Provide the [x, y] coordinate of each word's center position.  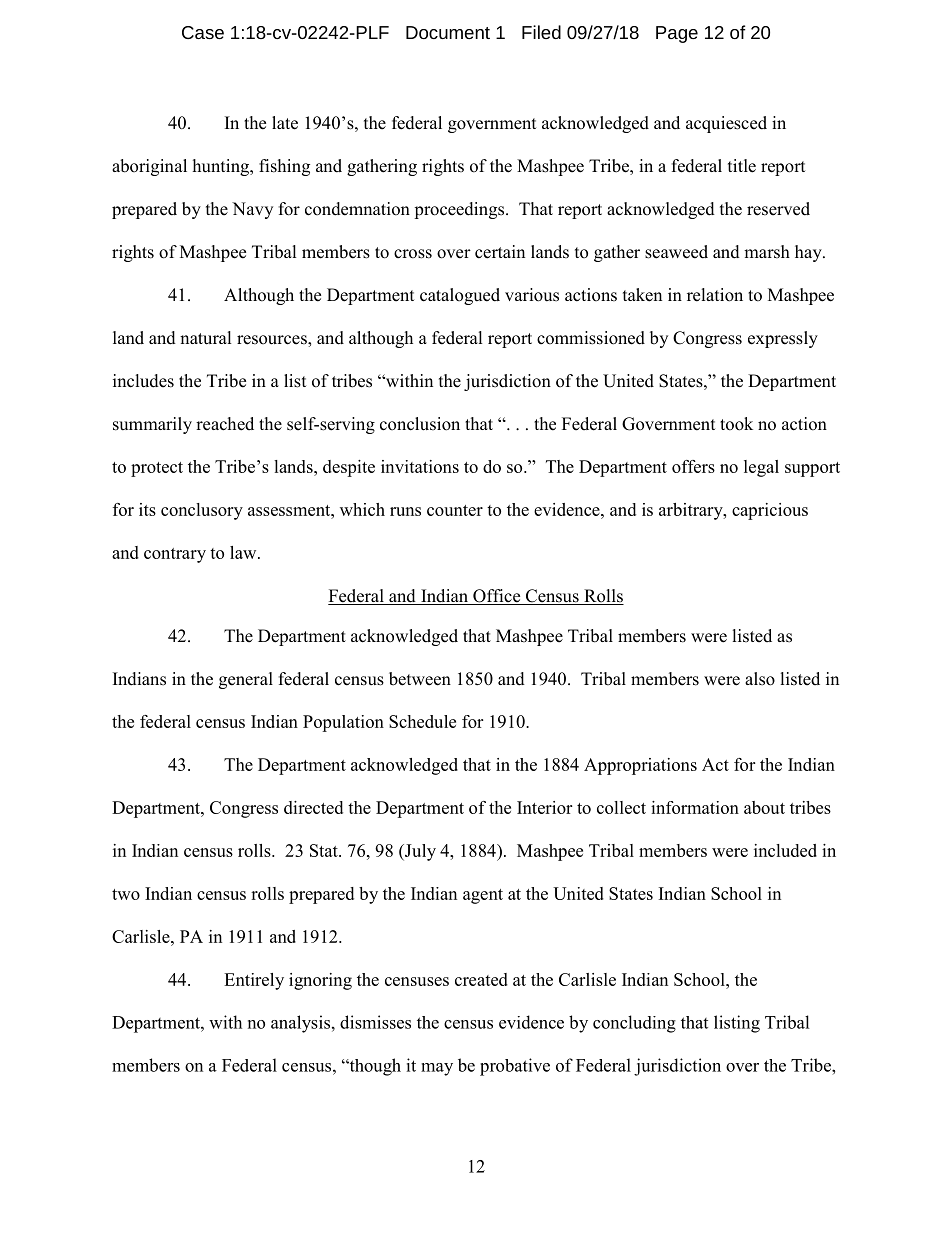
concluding [634, 1024]
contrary [175, 555]
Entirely [254, 981]
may [437, 1069]
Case [203, 32]
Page [677, 34]
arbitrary [692, 511]
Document [448, 32]
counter [455, 510]
